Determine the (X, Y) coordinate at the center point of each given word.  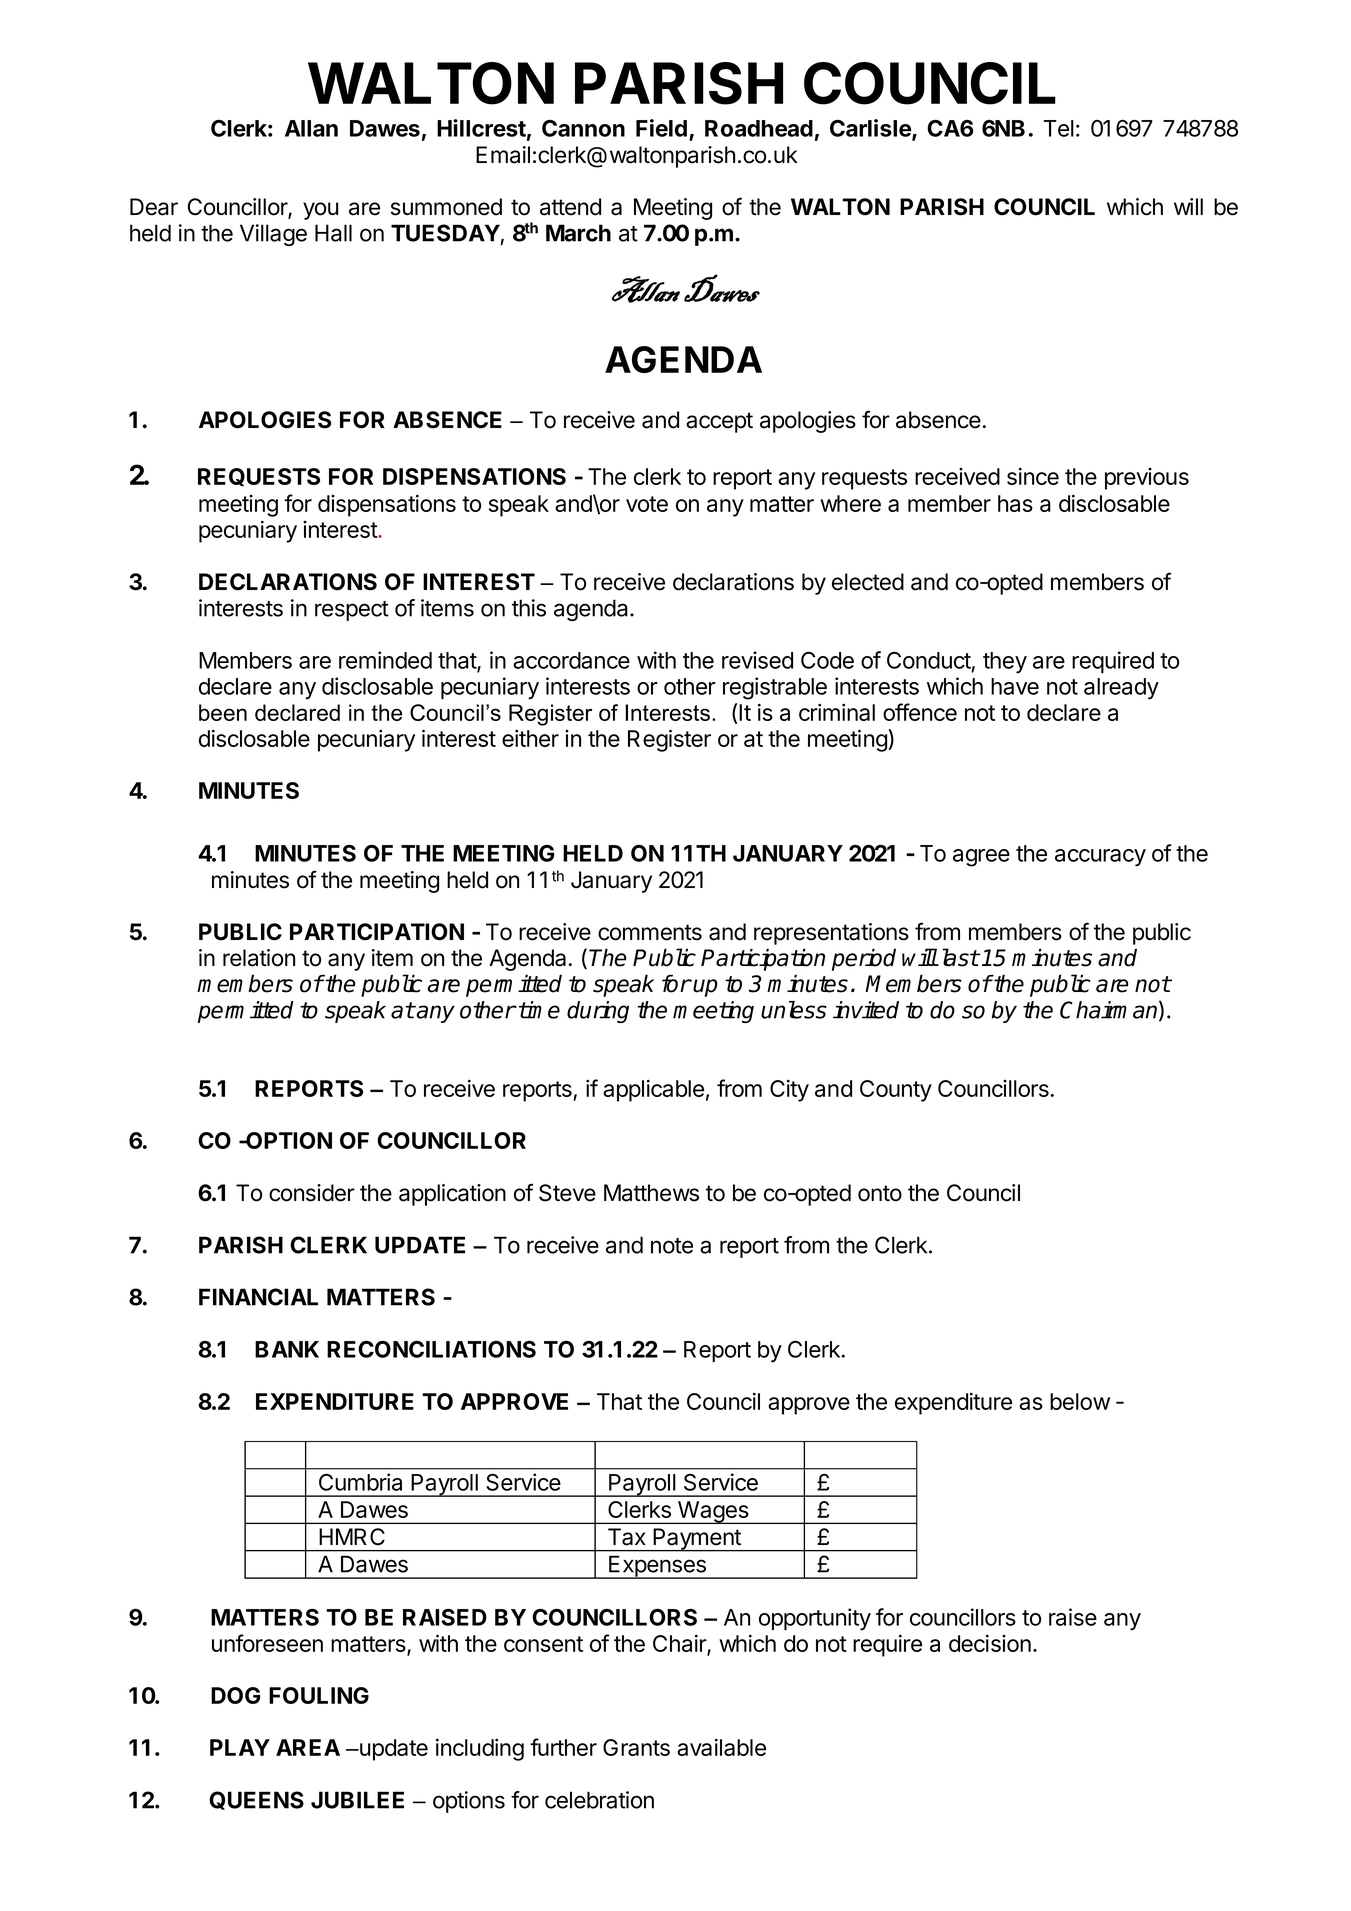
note (672, 1246)
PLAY (240, 1747)
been (223, 712)
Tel (1059, 128)
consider (312, 1193)
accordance (571, 660)
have (1015, 686)
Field (661, 128)
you (320, 211)
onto (880, 1193)
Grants (636, 1747)
